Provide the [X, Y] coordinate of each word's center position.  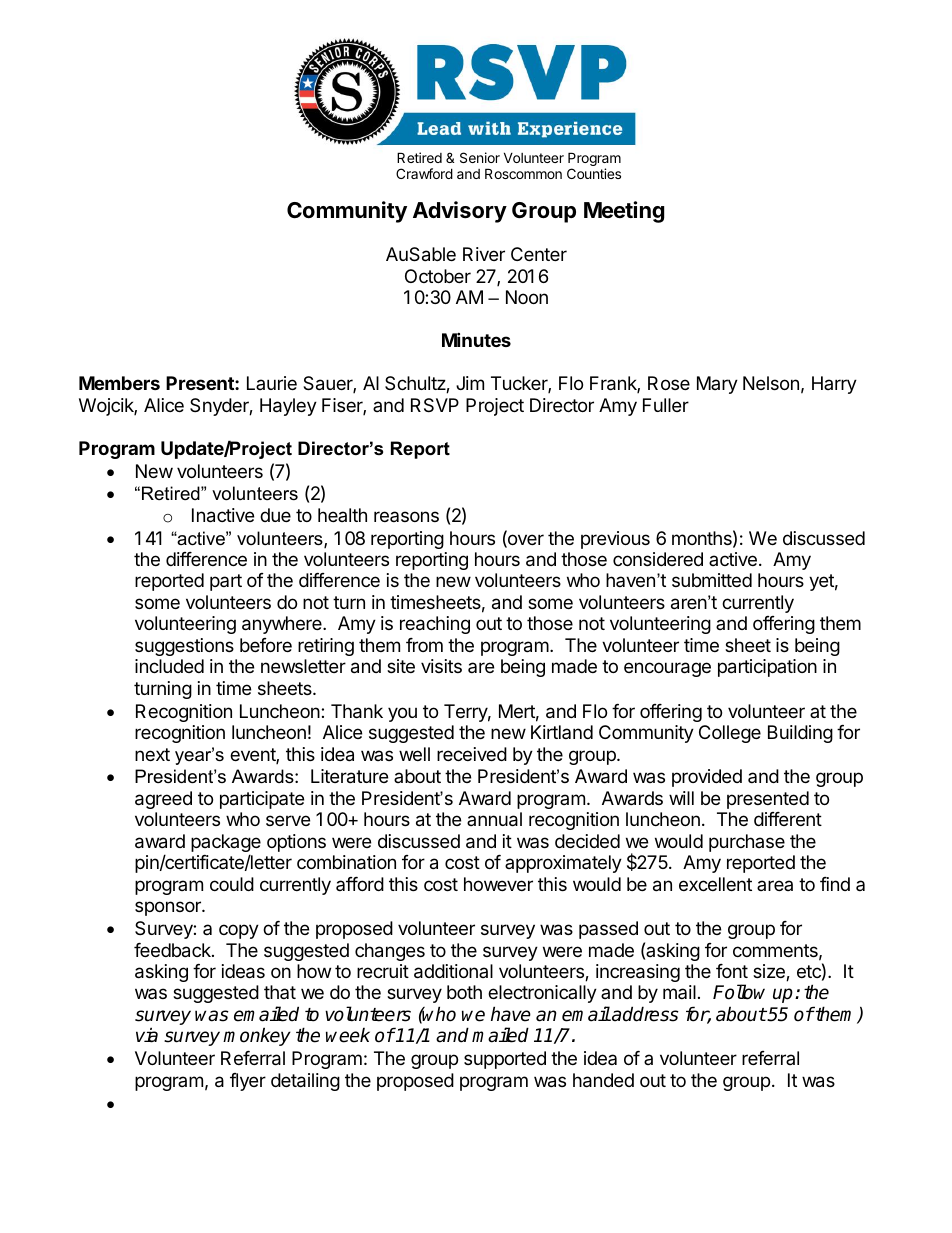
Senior [480, 157]
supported [505, 1060]
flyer [248, 1082]
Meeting [624, 212]
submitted [712, 580]
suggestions [184, 647]
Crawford [424, 173]
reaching [435, 625]
